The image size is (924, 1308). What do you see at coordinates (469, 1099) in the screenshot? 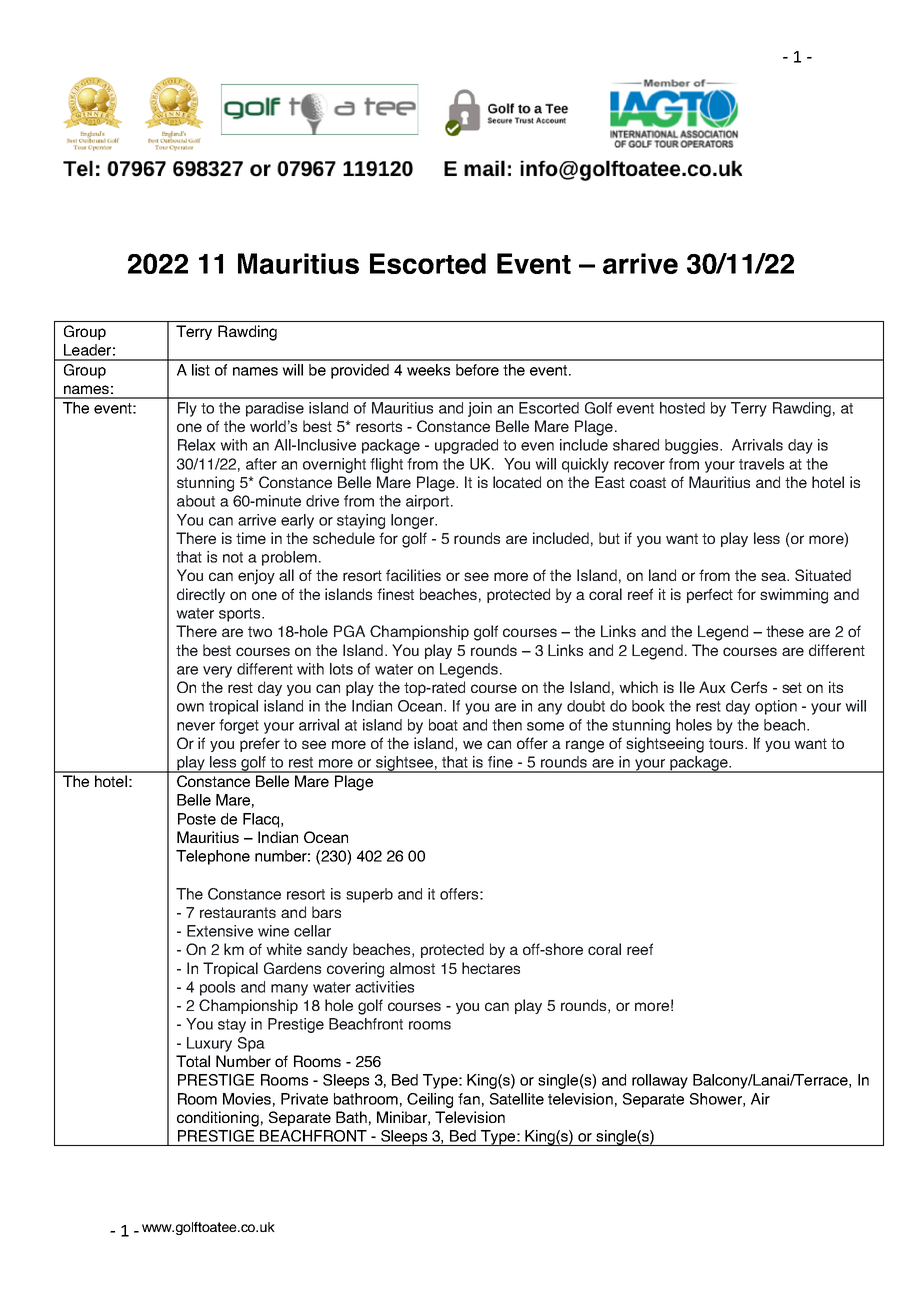
I see `fan` at bounding box center [469, 1099].
